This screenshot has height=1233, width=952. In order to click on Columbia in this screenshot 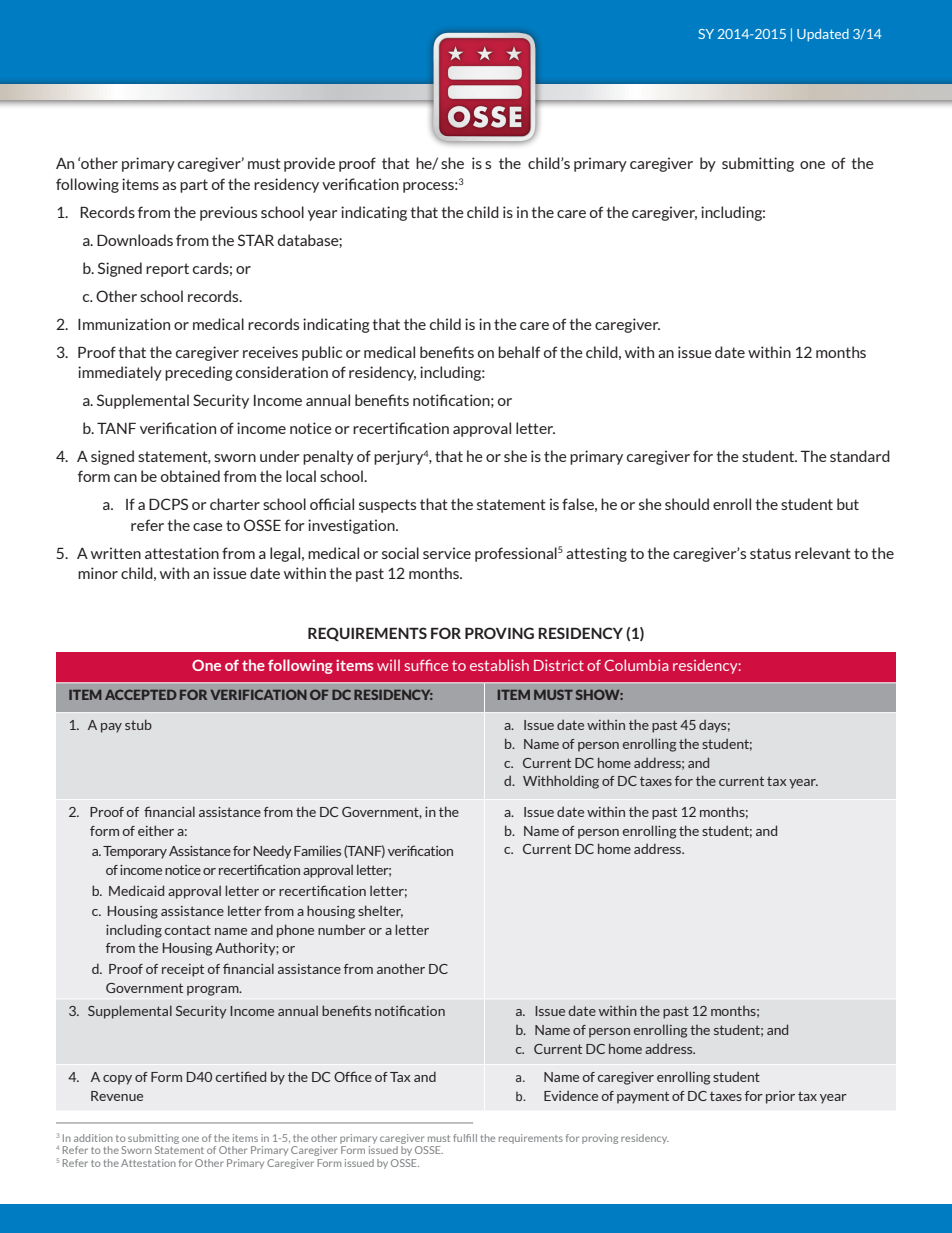, I will do `click(636, 665)`.
